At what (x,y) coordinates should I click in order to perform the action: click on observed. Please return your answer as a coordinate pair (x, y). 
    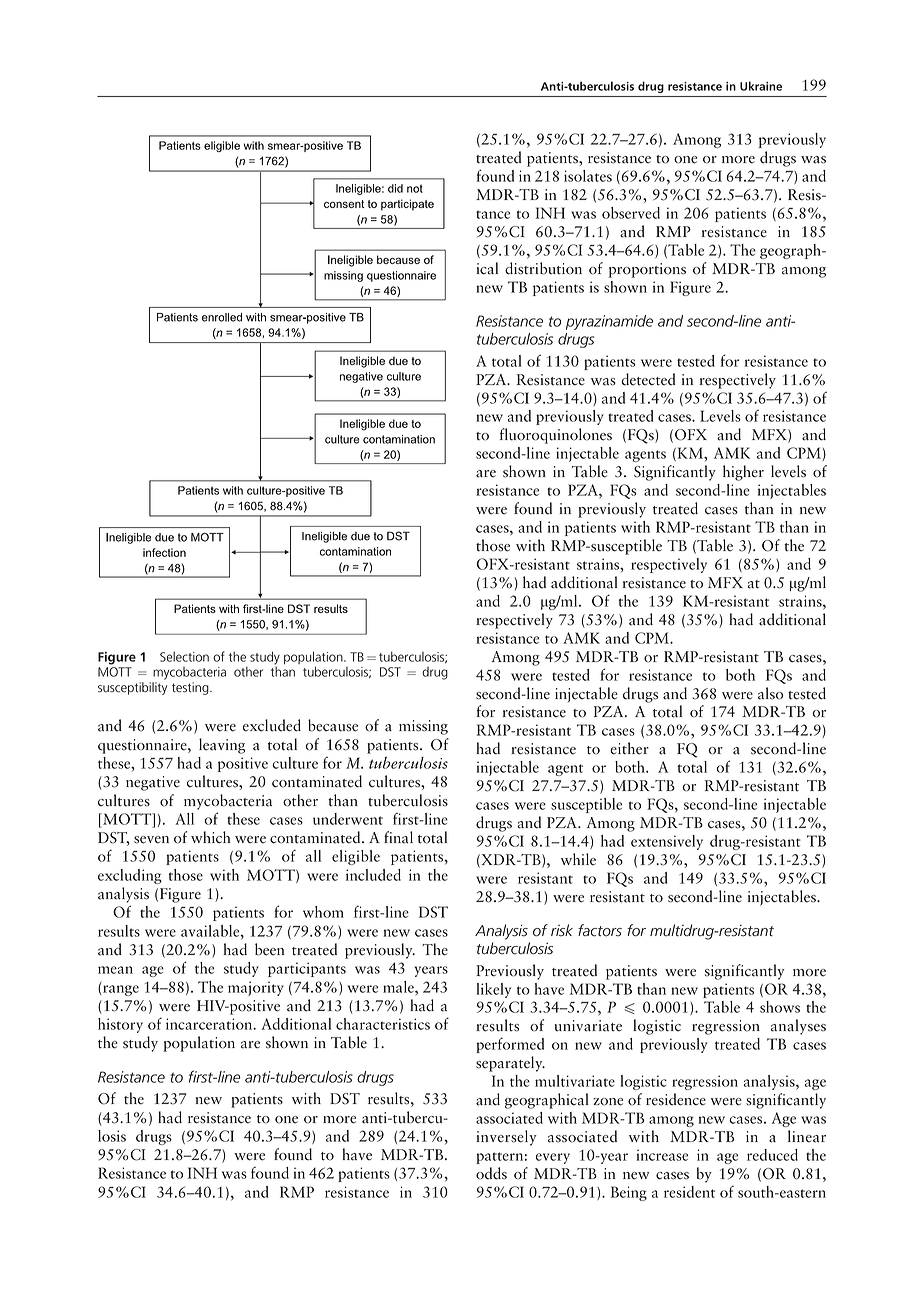
    Looking at the image, I should click on (631, 213).
